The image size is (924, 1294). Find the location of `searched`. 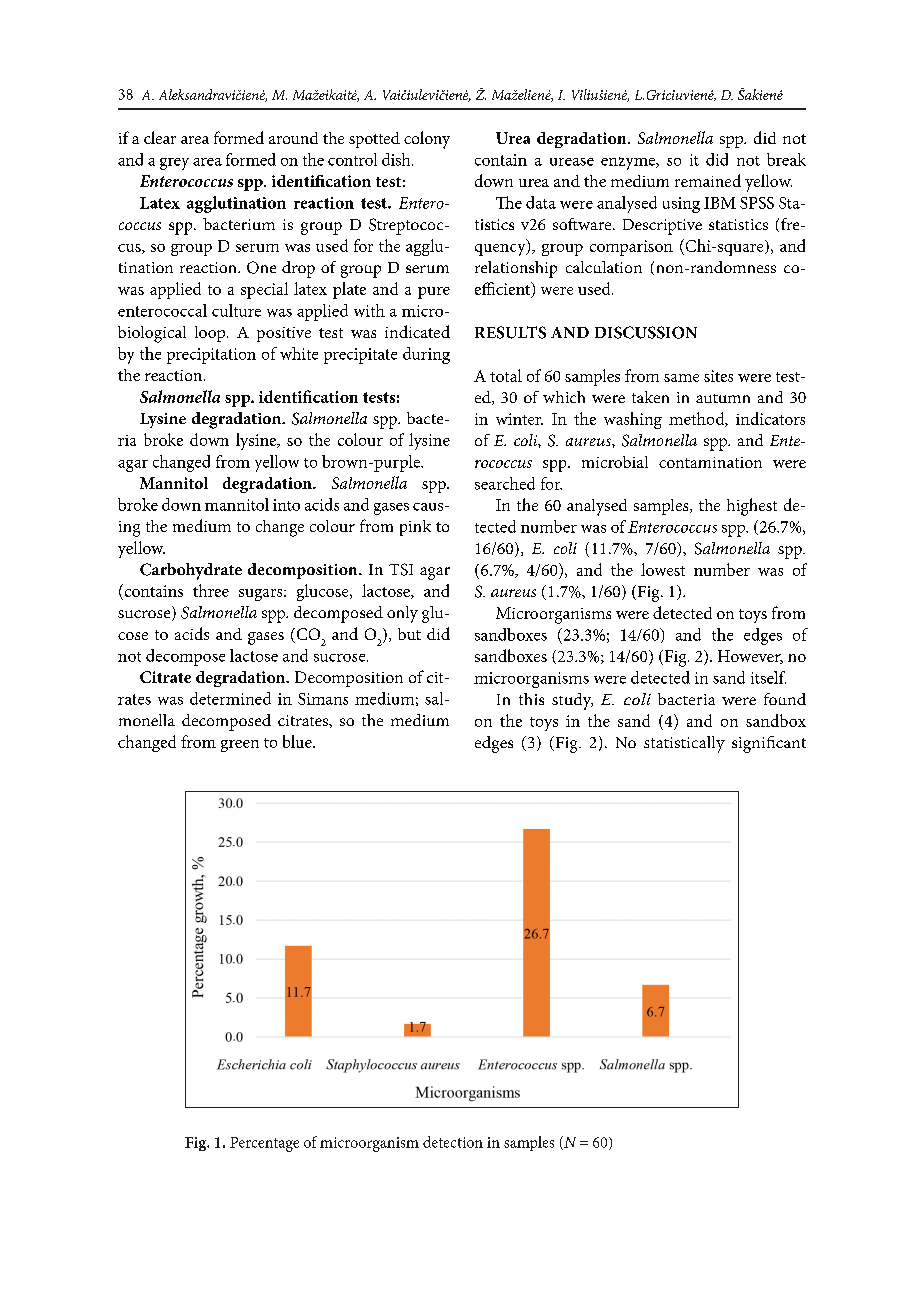

searched is located at coordinates (505, 483).
